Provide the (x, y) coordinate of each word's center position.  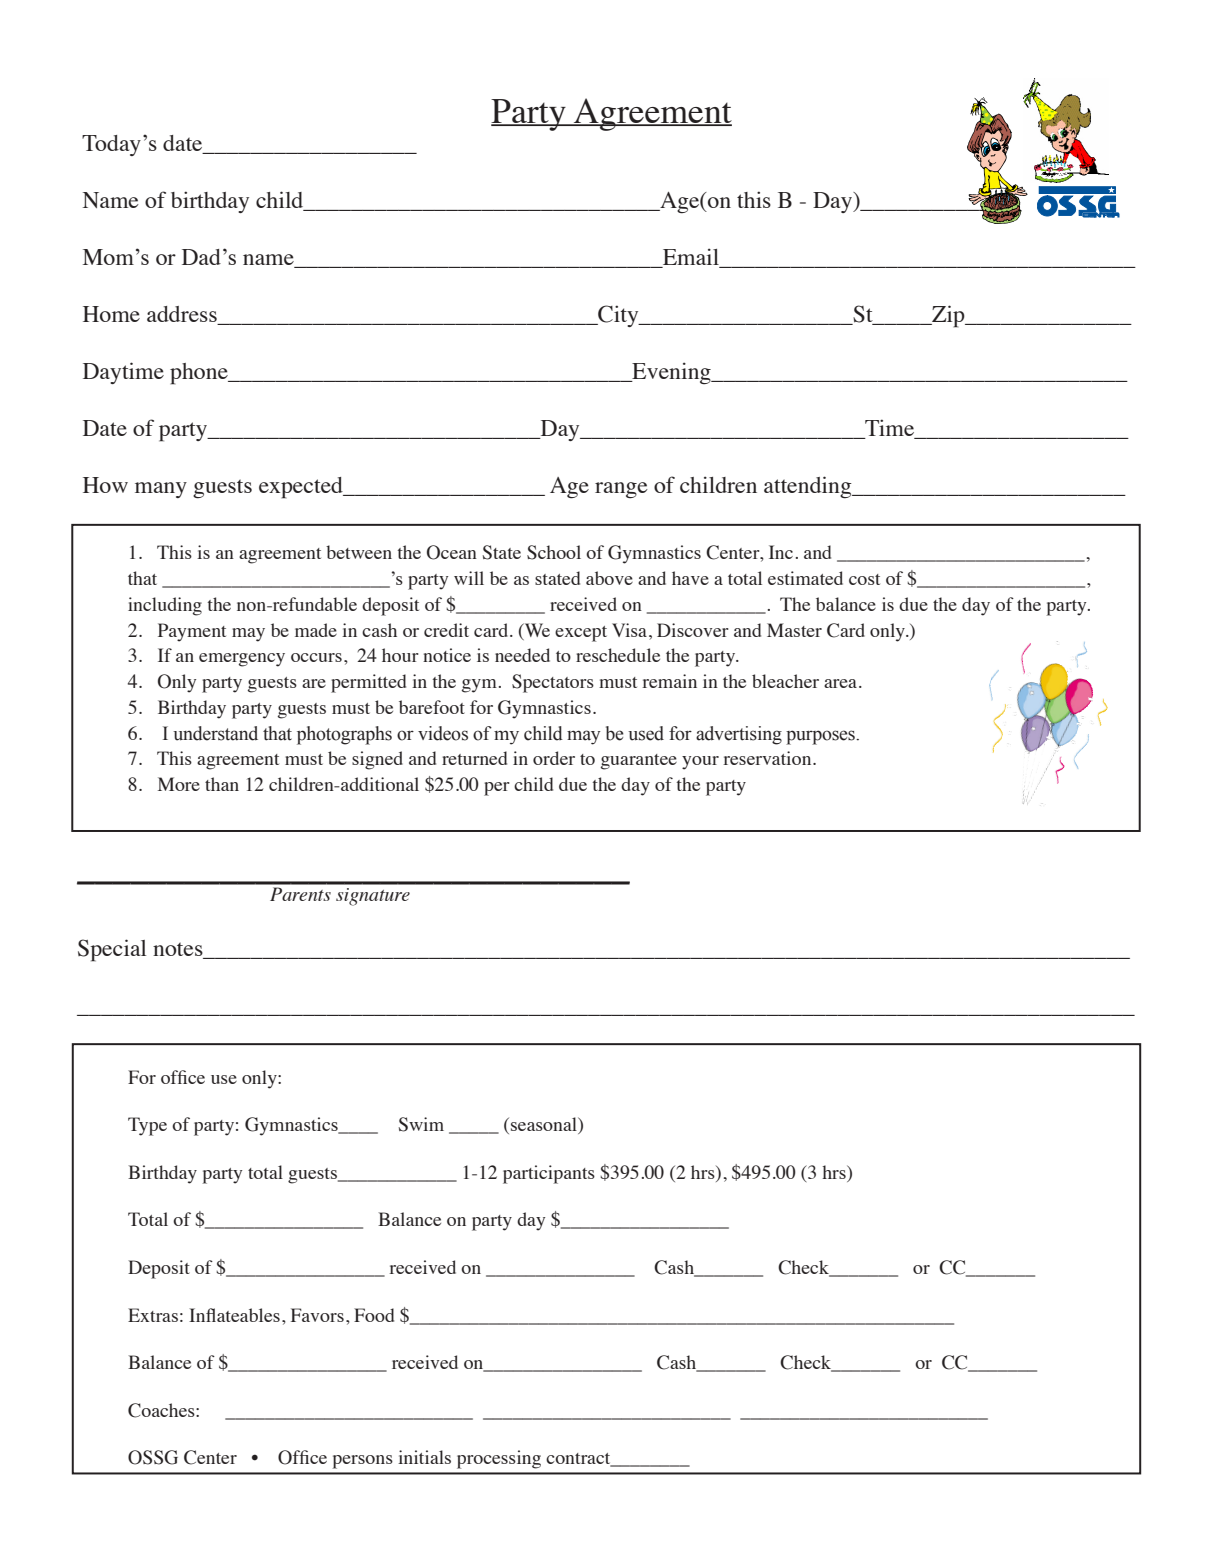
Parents (300, 894)
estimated (805, 578)
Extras (153, 1315)
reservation (768, 758)
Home (111, 314)
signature (373, 897)
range (621, 490)
